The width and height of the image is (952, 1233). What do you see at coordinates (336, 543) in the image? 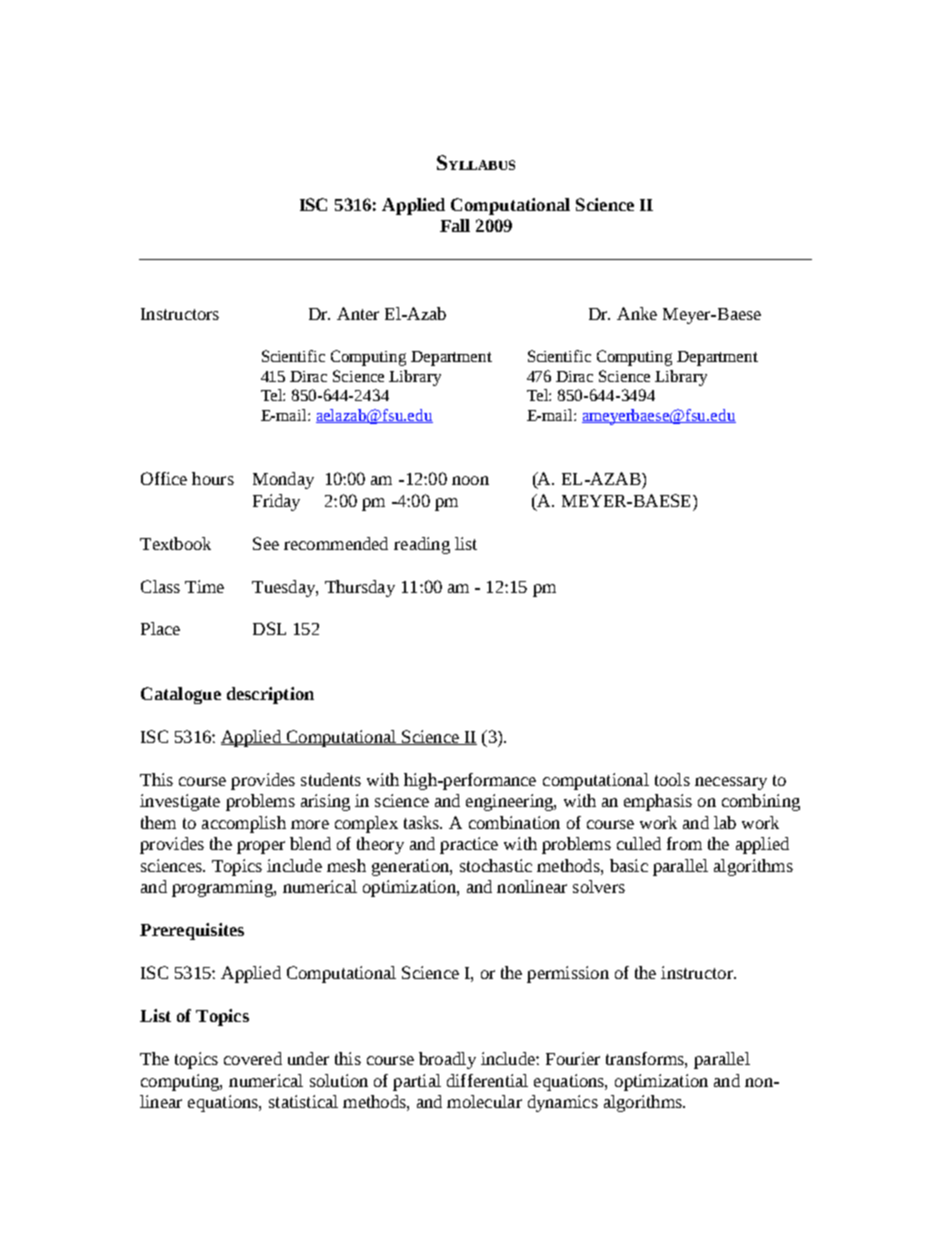
I see `recommended` at bounding box center [336, 543].
